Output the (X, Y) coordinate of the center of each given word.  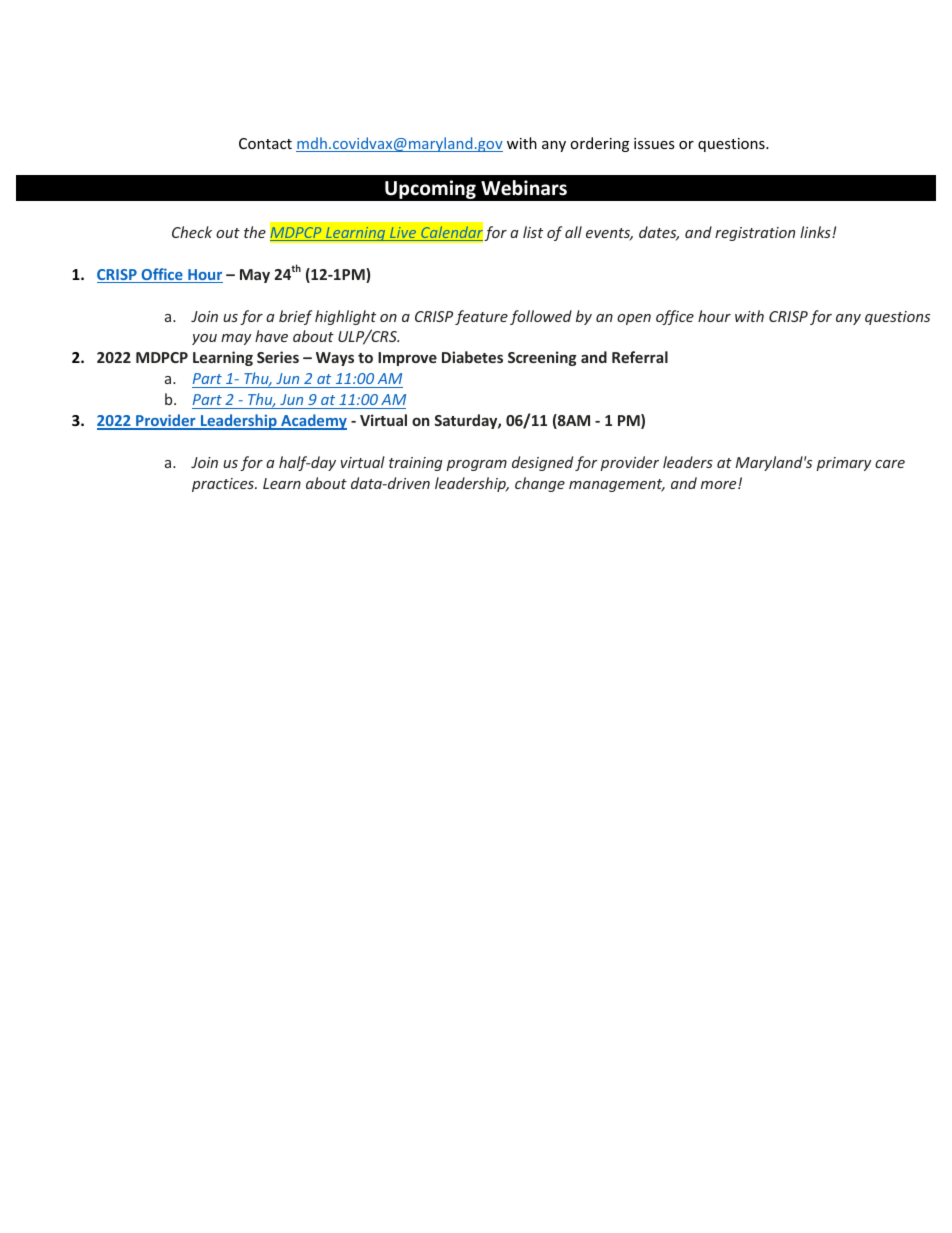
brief (295, 317)
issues (654, 143)
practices (224, 485)
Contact (265, 143)
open (634, 319)
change (540, 484)
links (816, 232)
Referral (640, 357)
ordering (599, 144)
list (533, 232)
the (255, 232)
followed (541, 317)
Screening (542, 358)
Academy (313, 422)
